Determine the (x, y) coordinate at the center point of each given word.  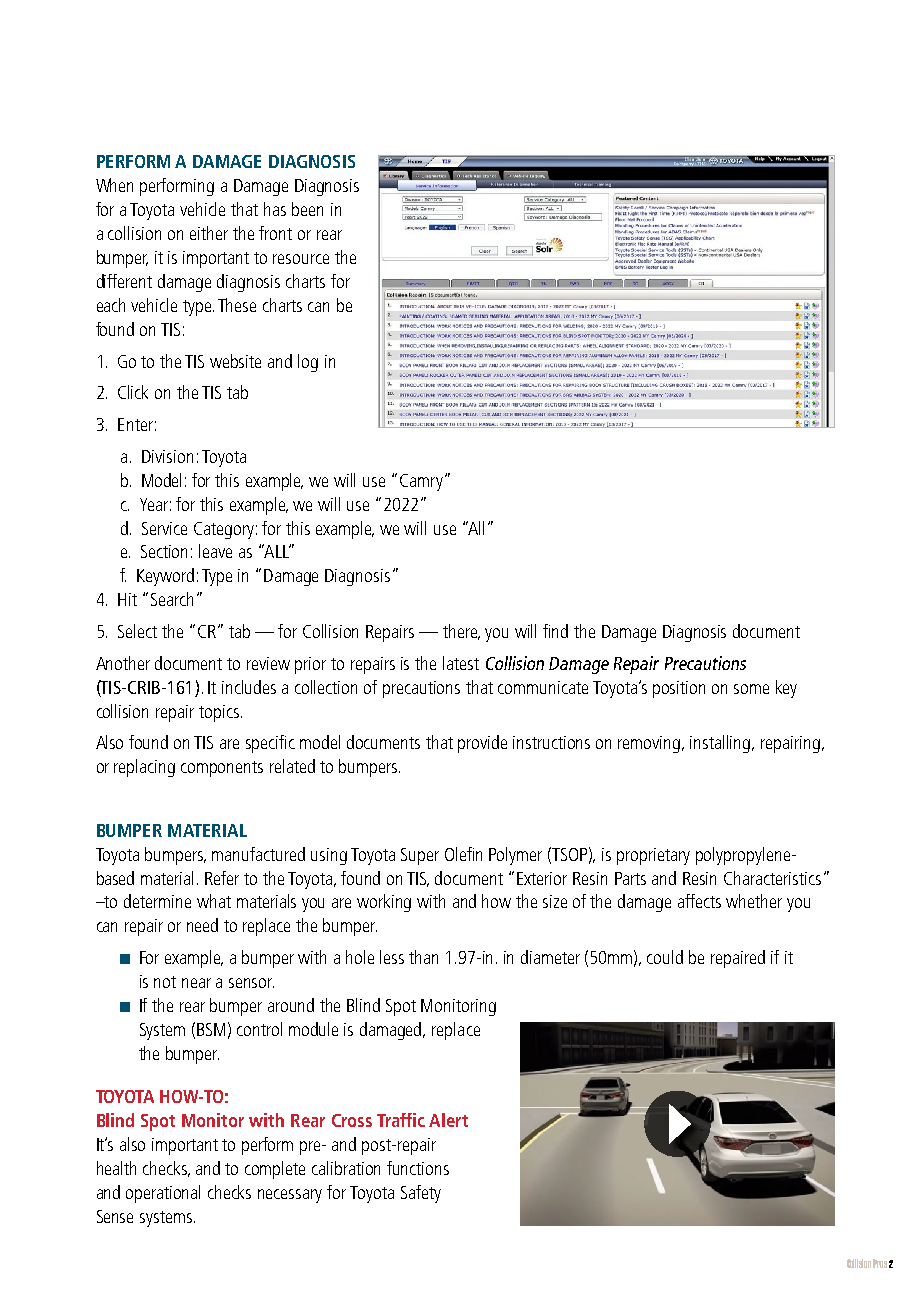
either (209, 233)
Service (164, 528)
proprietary (653, 856)
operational (163, 1194)
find (555, 631)
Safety (421, 1194)
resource (301, 259)
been (307, 209)
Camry (421, 482)
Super (420, 856)
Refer (222, 878)
